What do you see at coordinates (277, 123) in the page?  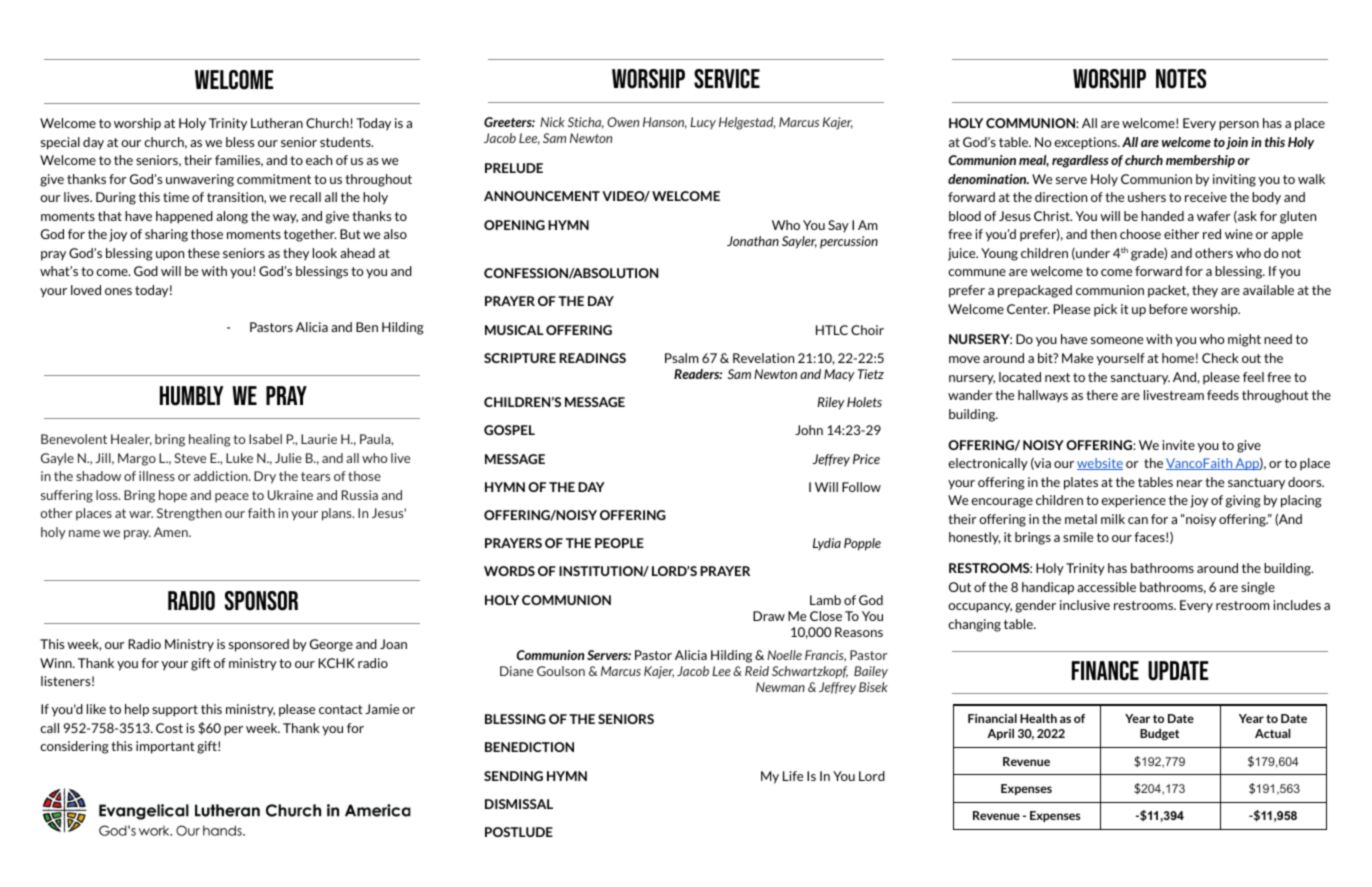 I see `Lutheran` at bounding box center [277, 123].
